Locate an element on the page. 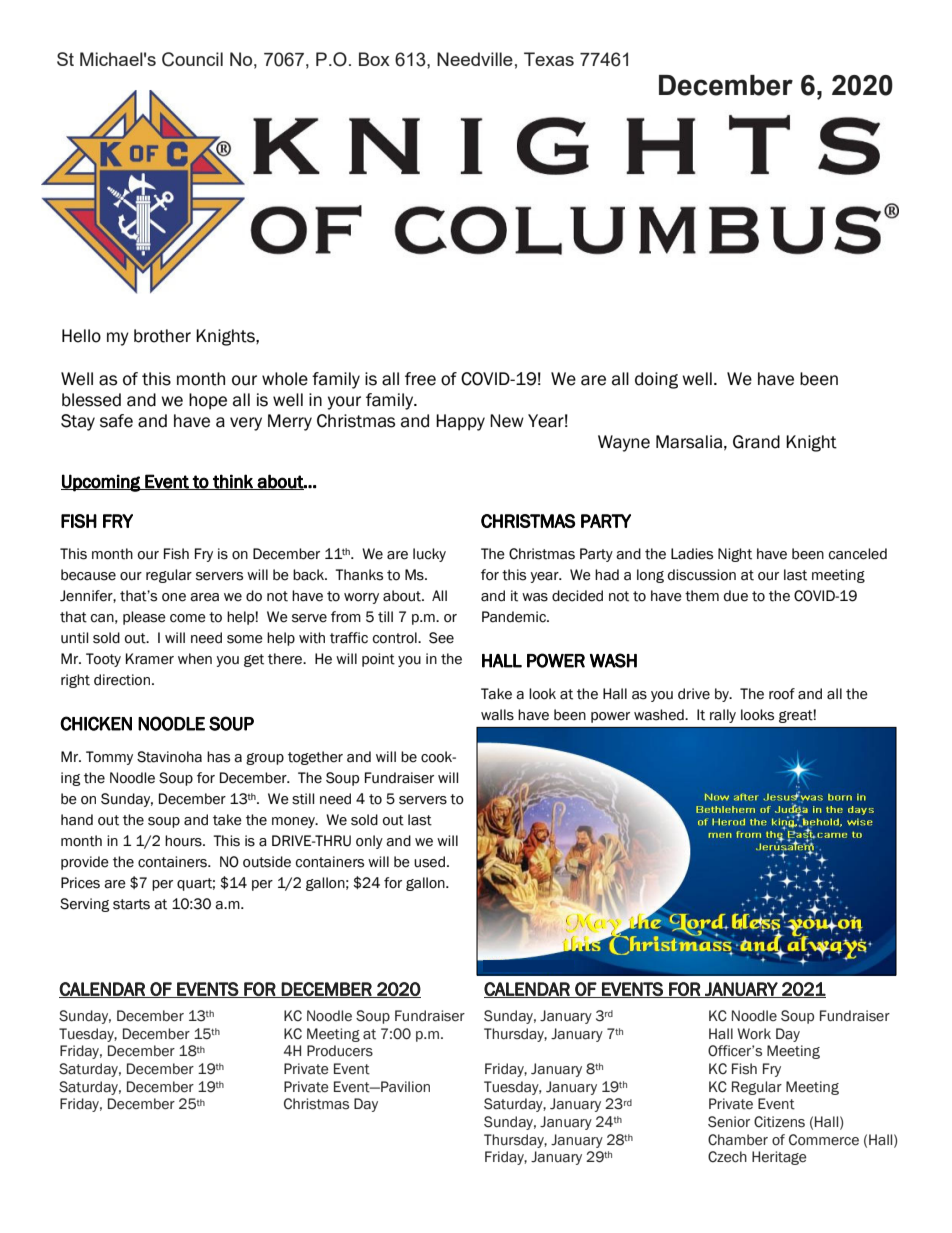 The image size is (952, 1233). Box is located at coordinates (374, 59).
